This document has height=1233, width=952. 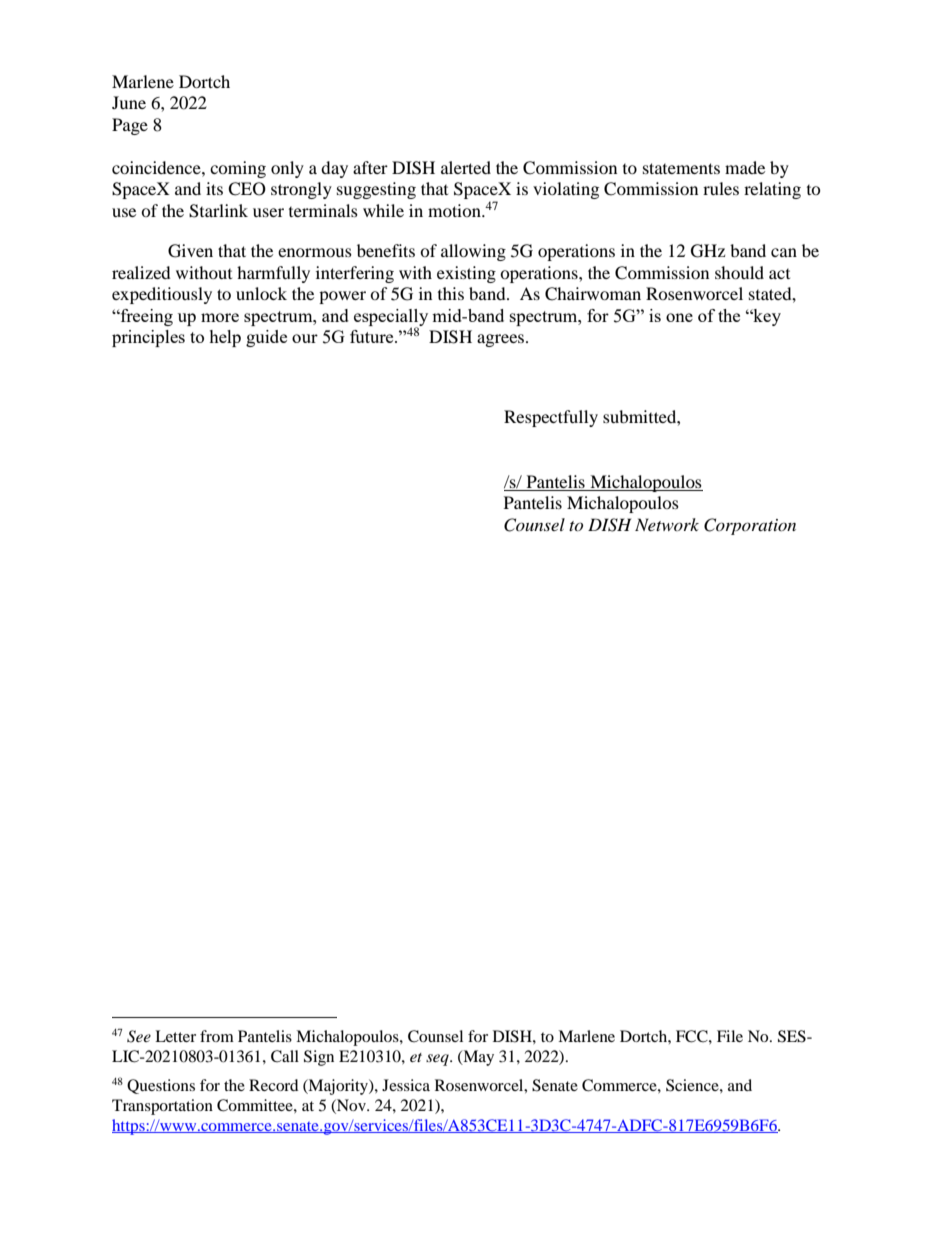 I want to click on coming, so click(x=238, y=169).
